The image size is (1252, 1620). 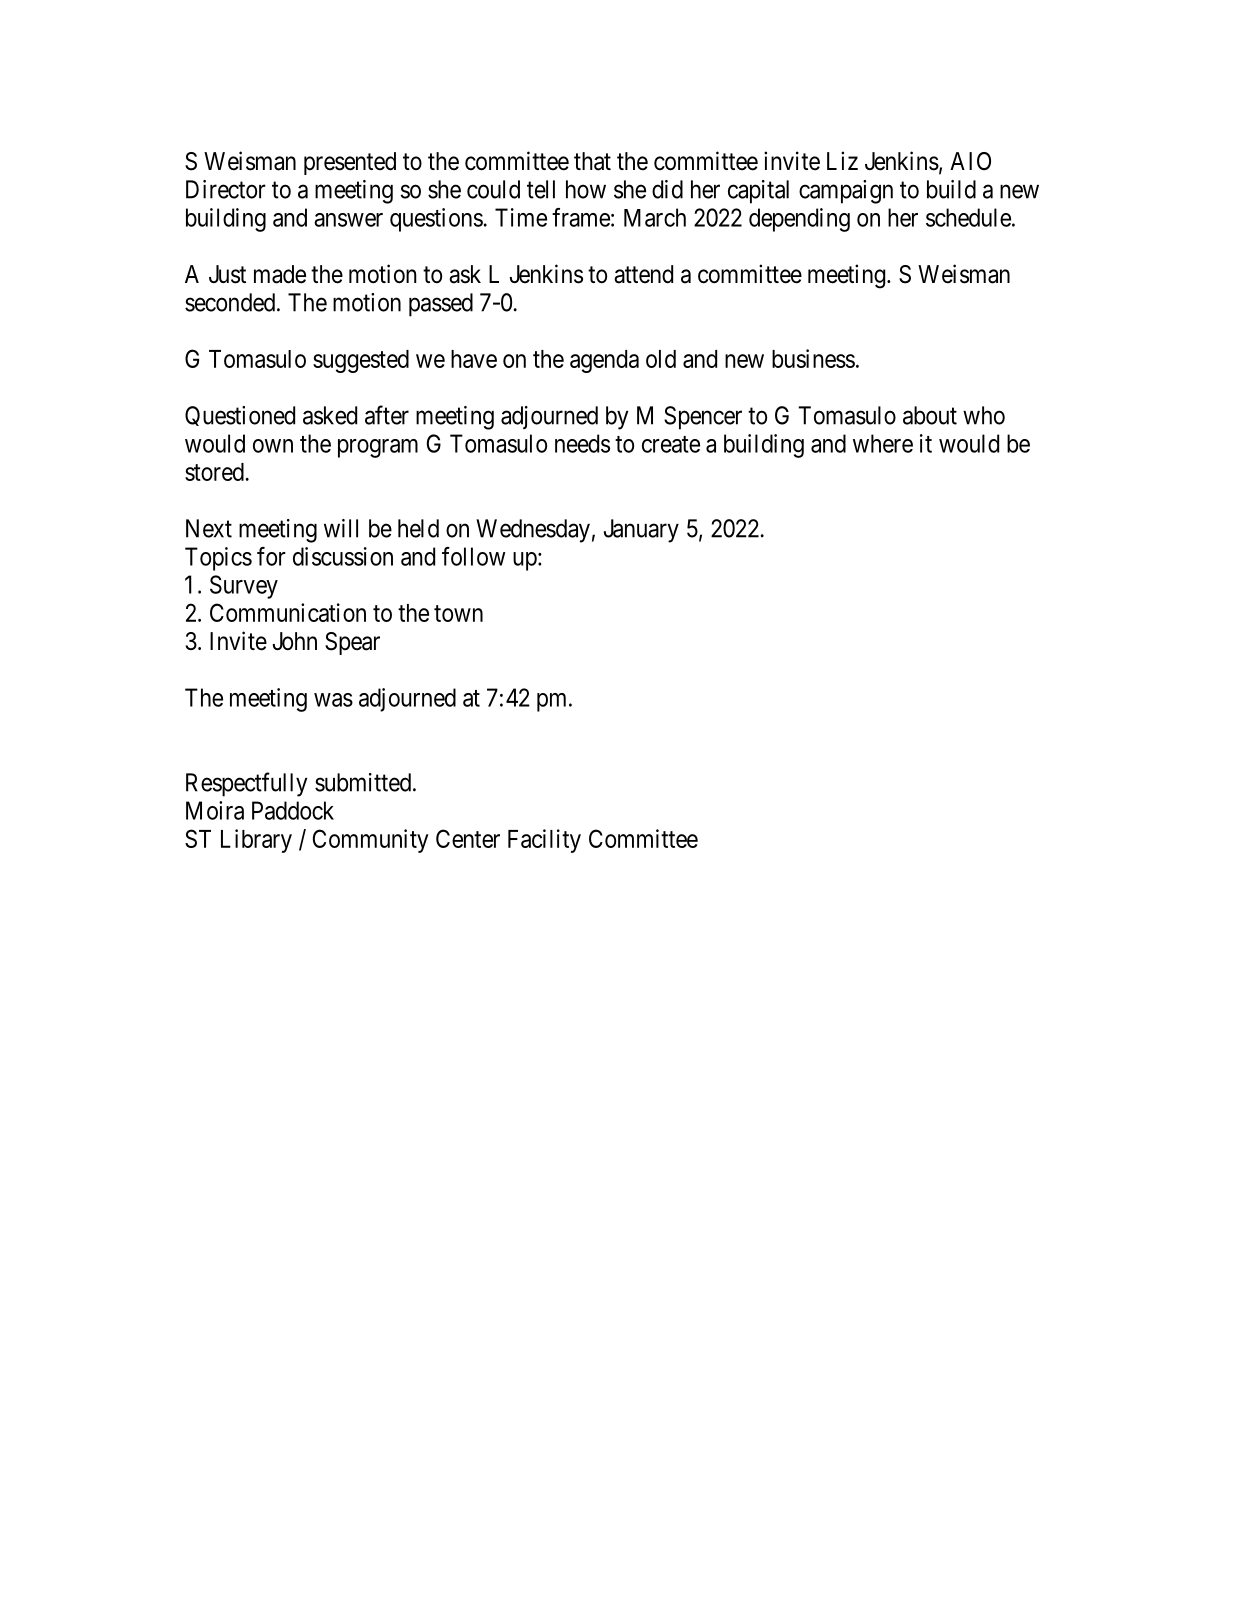 I want to click on how, so click(x=586, y=189).
